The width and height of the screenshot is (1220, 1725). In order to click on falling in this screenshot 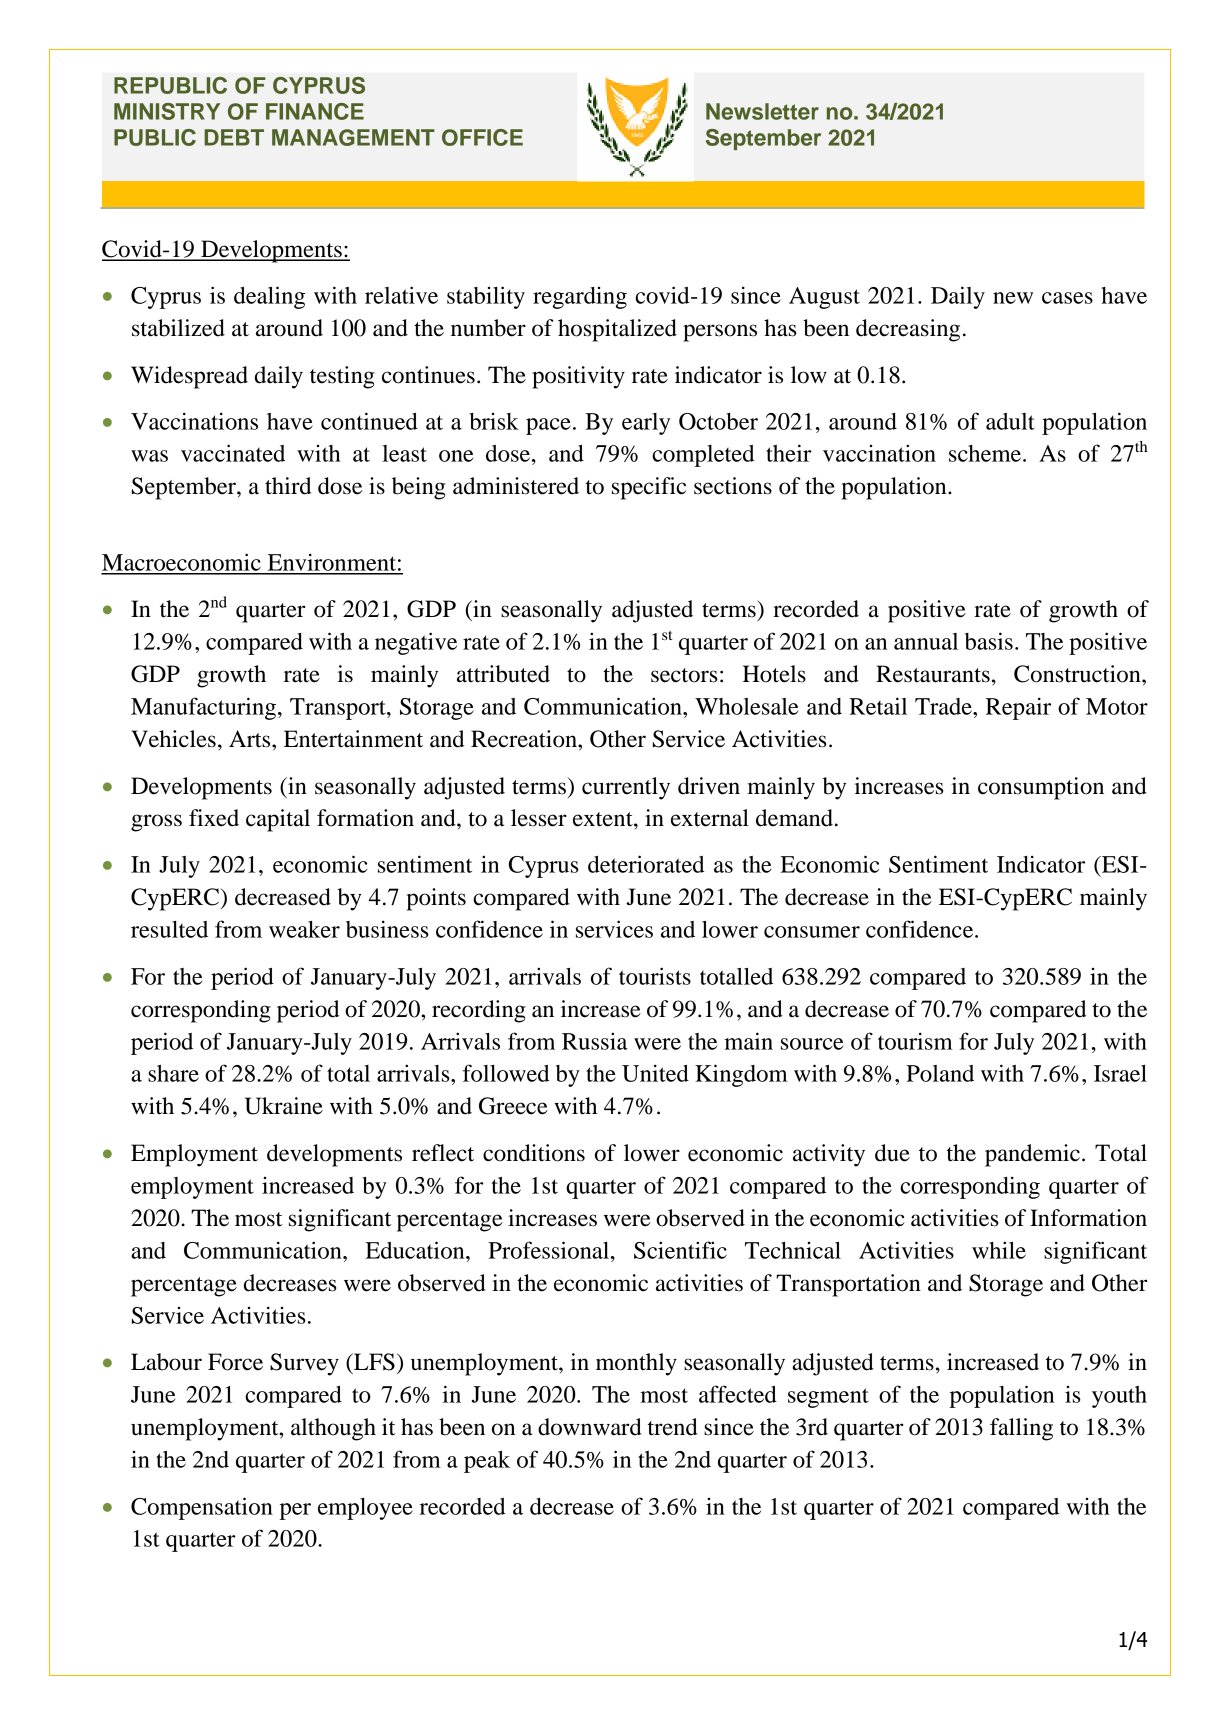, I will do `click(1021, 1429)`.
